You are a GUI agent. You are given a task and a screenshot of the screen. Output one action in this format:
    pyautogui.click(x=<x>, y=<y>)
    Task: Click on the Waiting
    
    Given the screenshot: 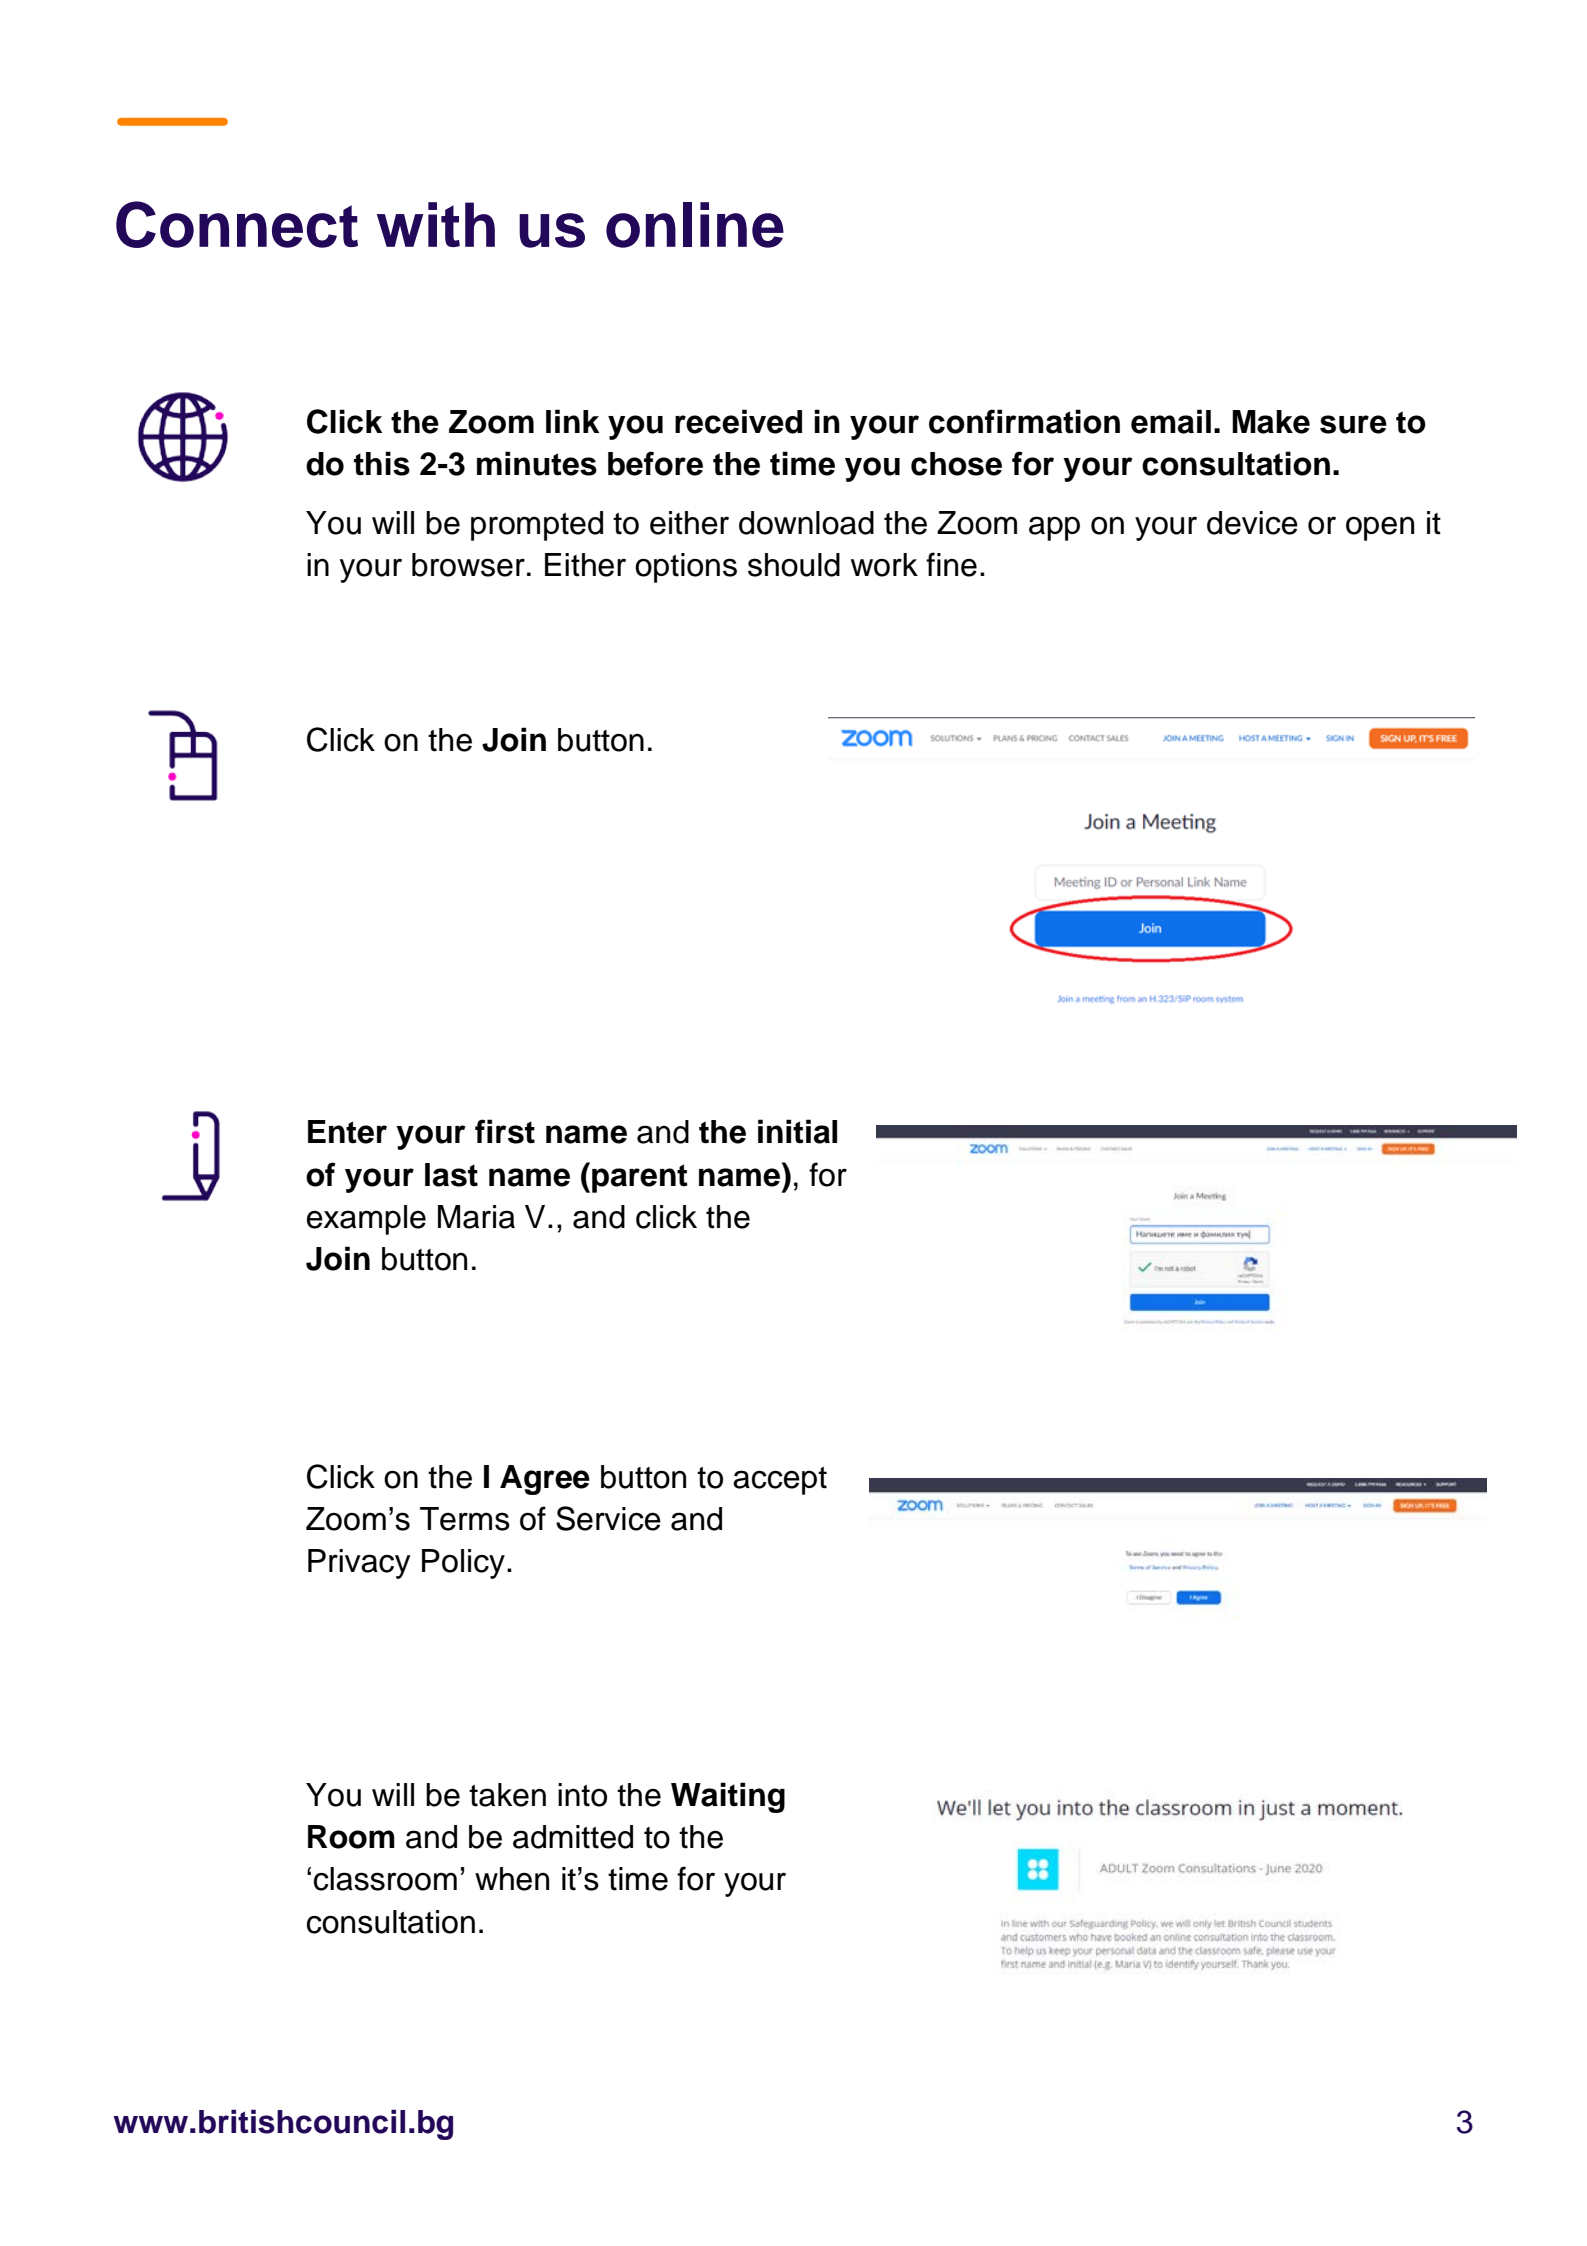 What is the action you would take?
    pyautogui.click(x=728, y=1797)
